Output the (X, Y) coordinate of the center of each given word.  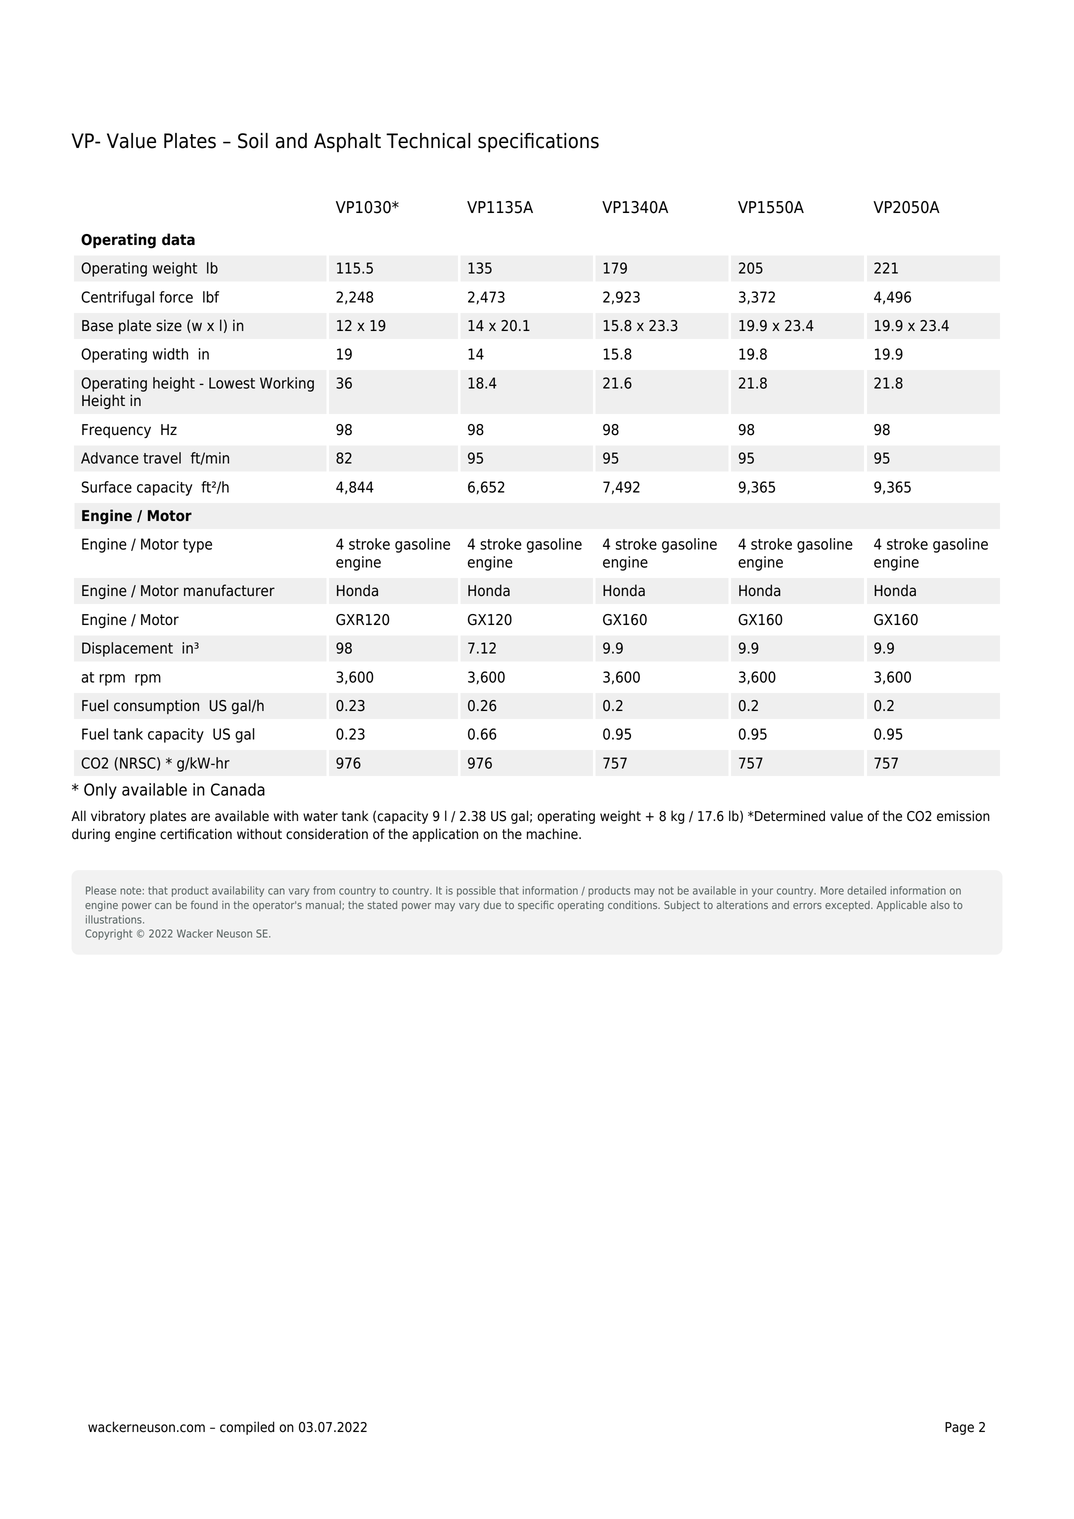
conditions (634, 905)
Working (287, 384)
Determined (789, 816)
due (492, 905)
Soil (253, 141)
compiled (247, 1428)
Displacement (127, 649)
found (204, 904)
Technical (428, 141)
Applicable (901, 906)
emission (963, 816)
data (178, 239)
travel (162, 458)
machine (553, 834)
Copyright (108, 934)
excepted (848, 906)
